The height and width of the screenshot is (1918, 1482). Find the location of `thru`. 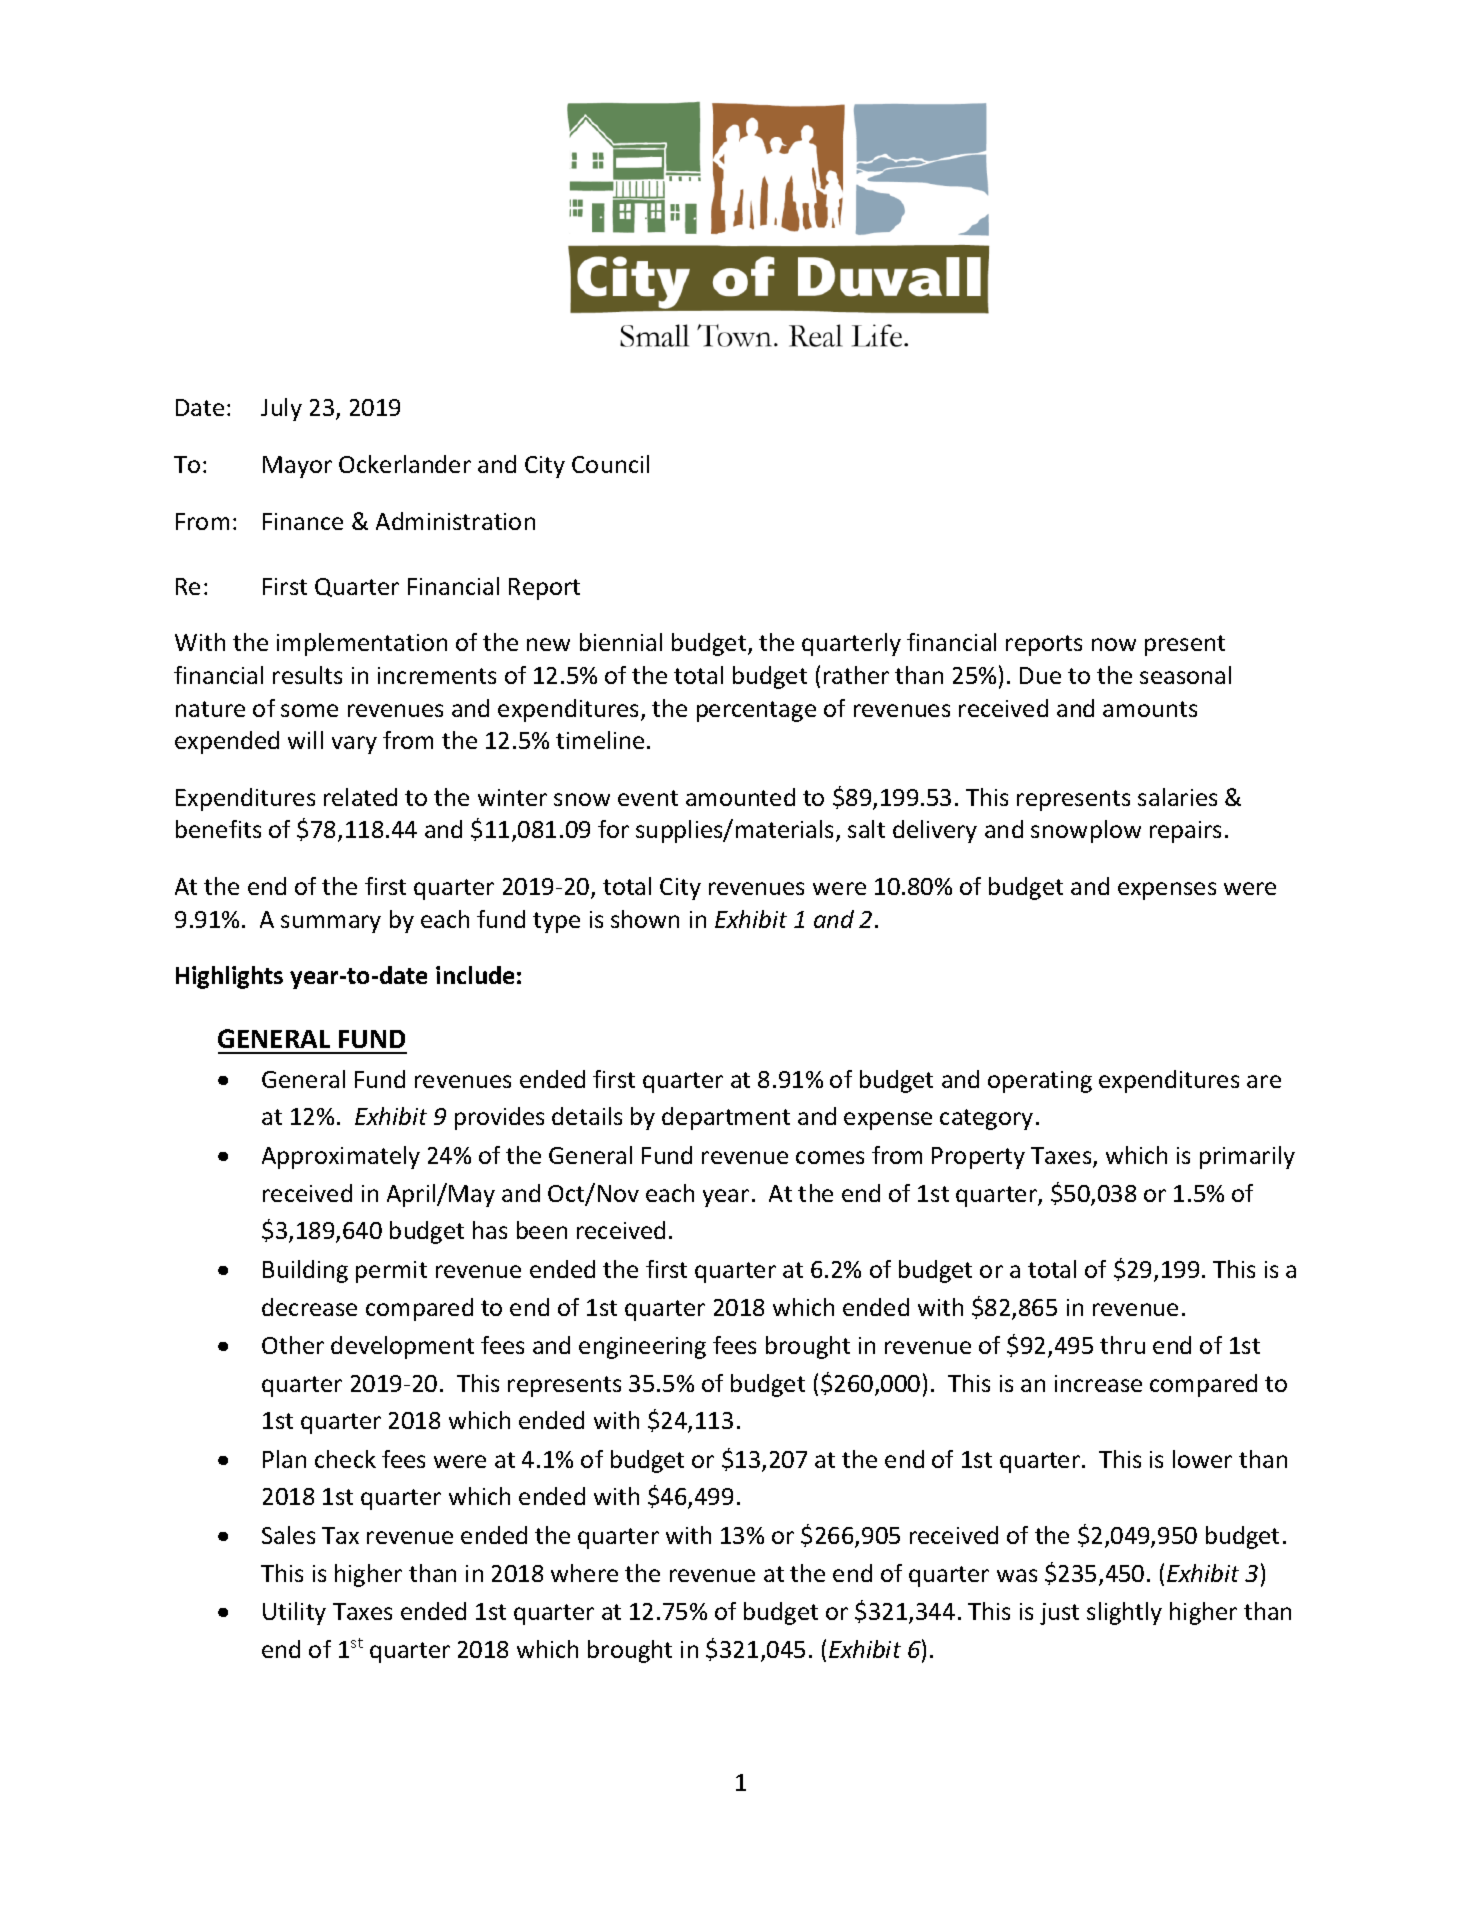

thru is located at coordinates (1122, 1345).
